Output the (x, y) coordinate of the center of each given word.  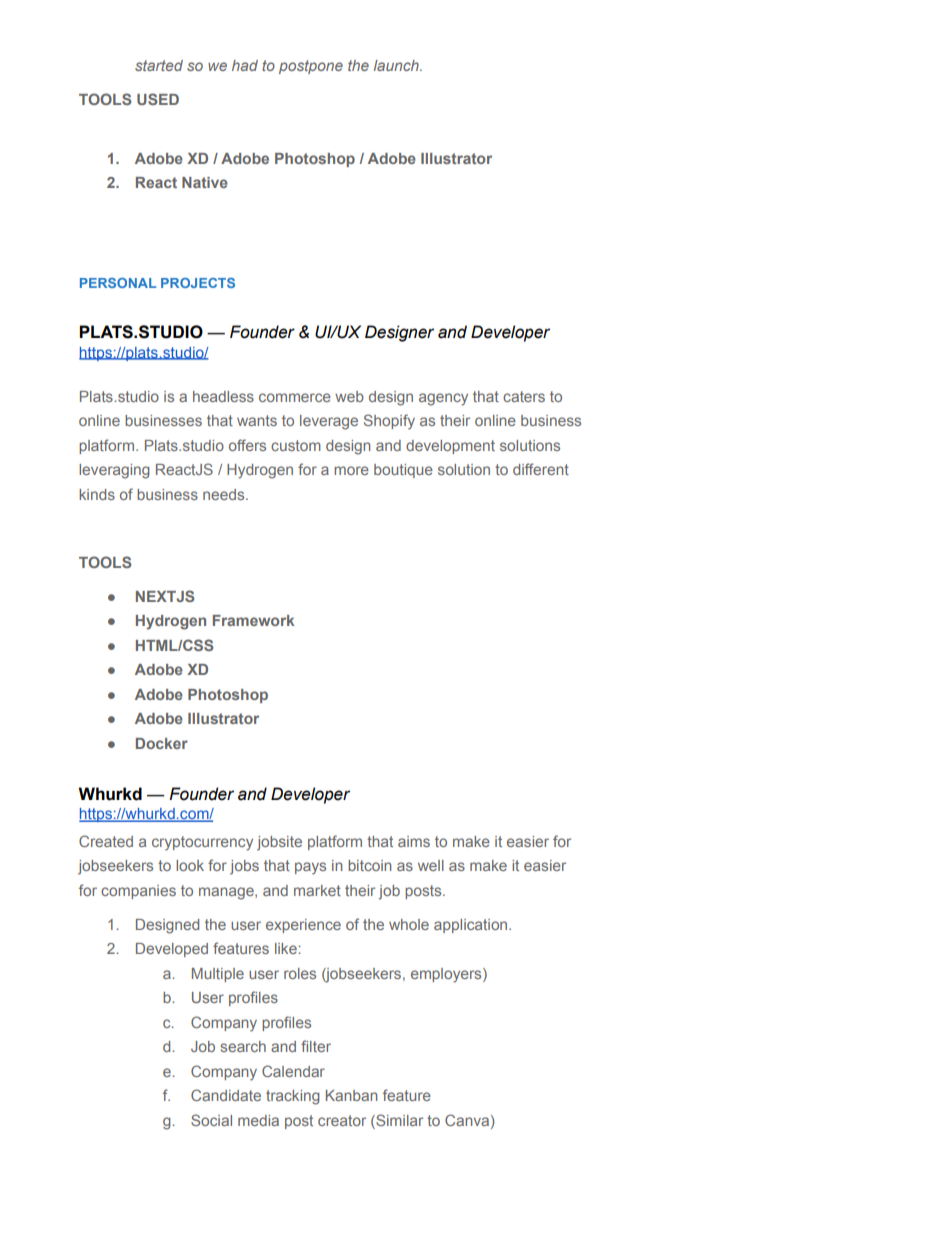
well (431, 865)
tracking (293, 1097)
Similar (398, 1120)
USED (158, 99)
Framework (253, 620)
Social (211, 1120)
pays (310, 868)
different (541, 469)
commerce (295, 397)
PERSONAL (118, 283)
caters (524, 396)
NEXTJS (165, 596)
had (245, 65)
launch (397, 65)
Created (106, 841)
